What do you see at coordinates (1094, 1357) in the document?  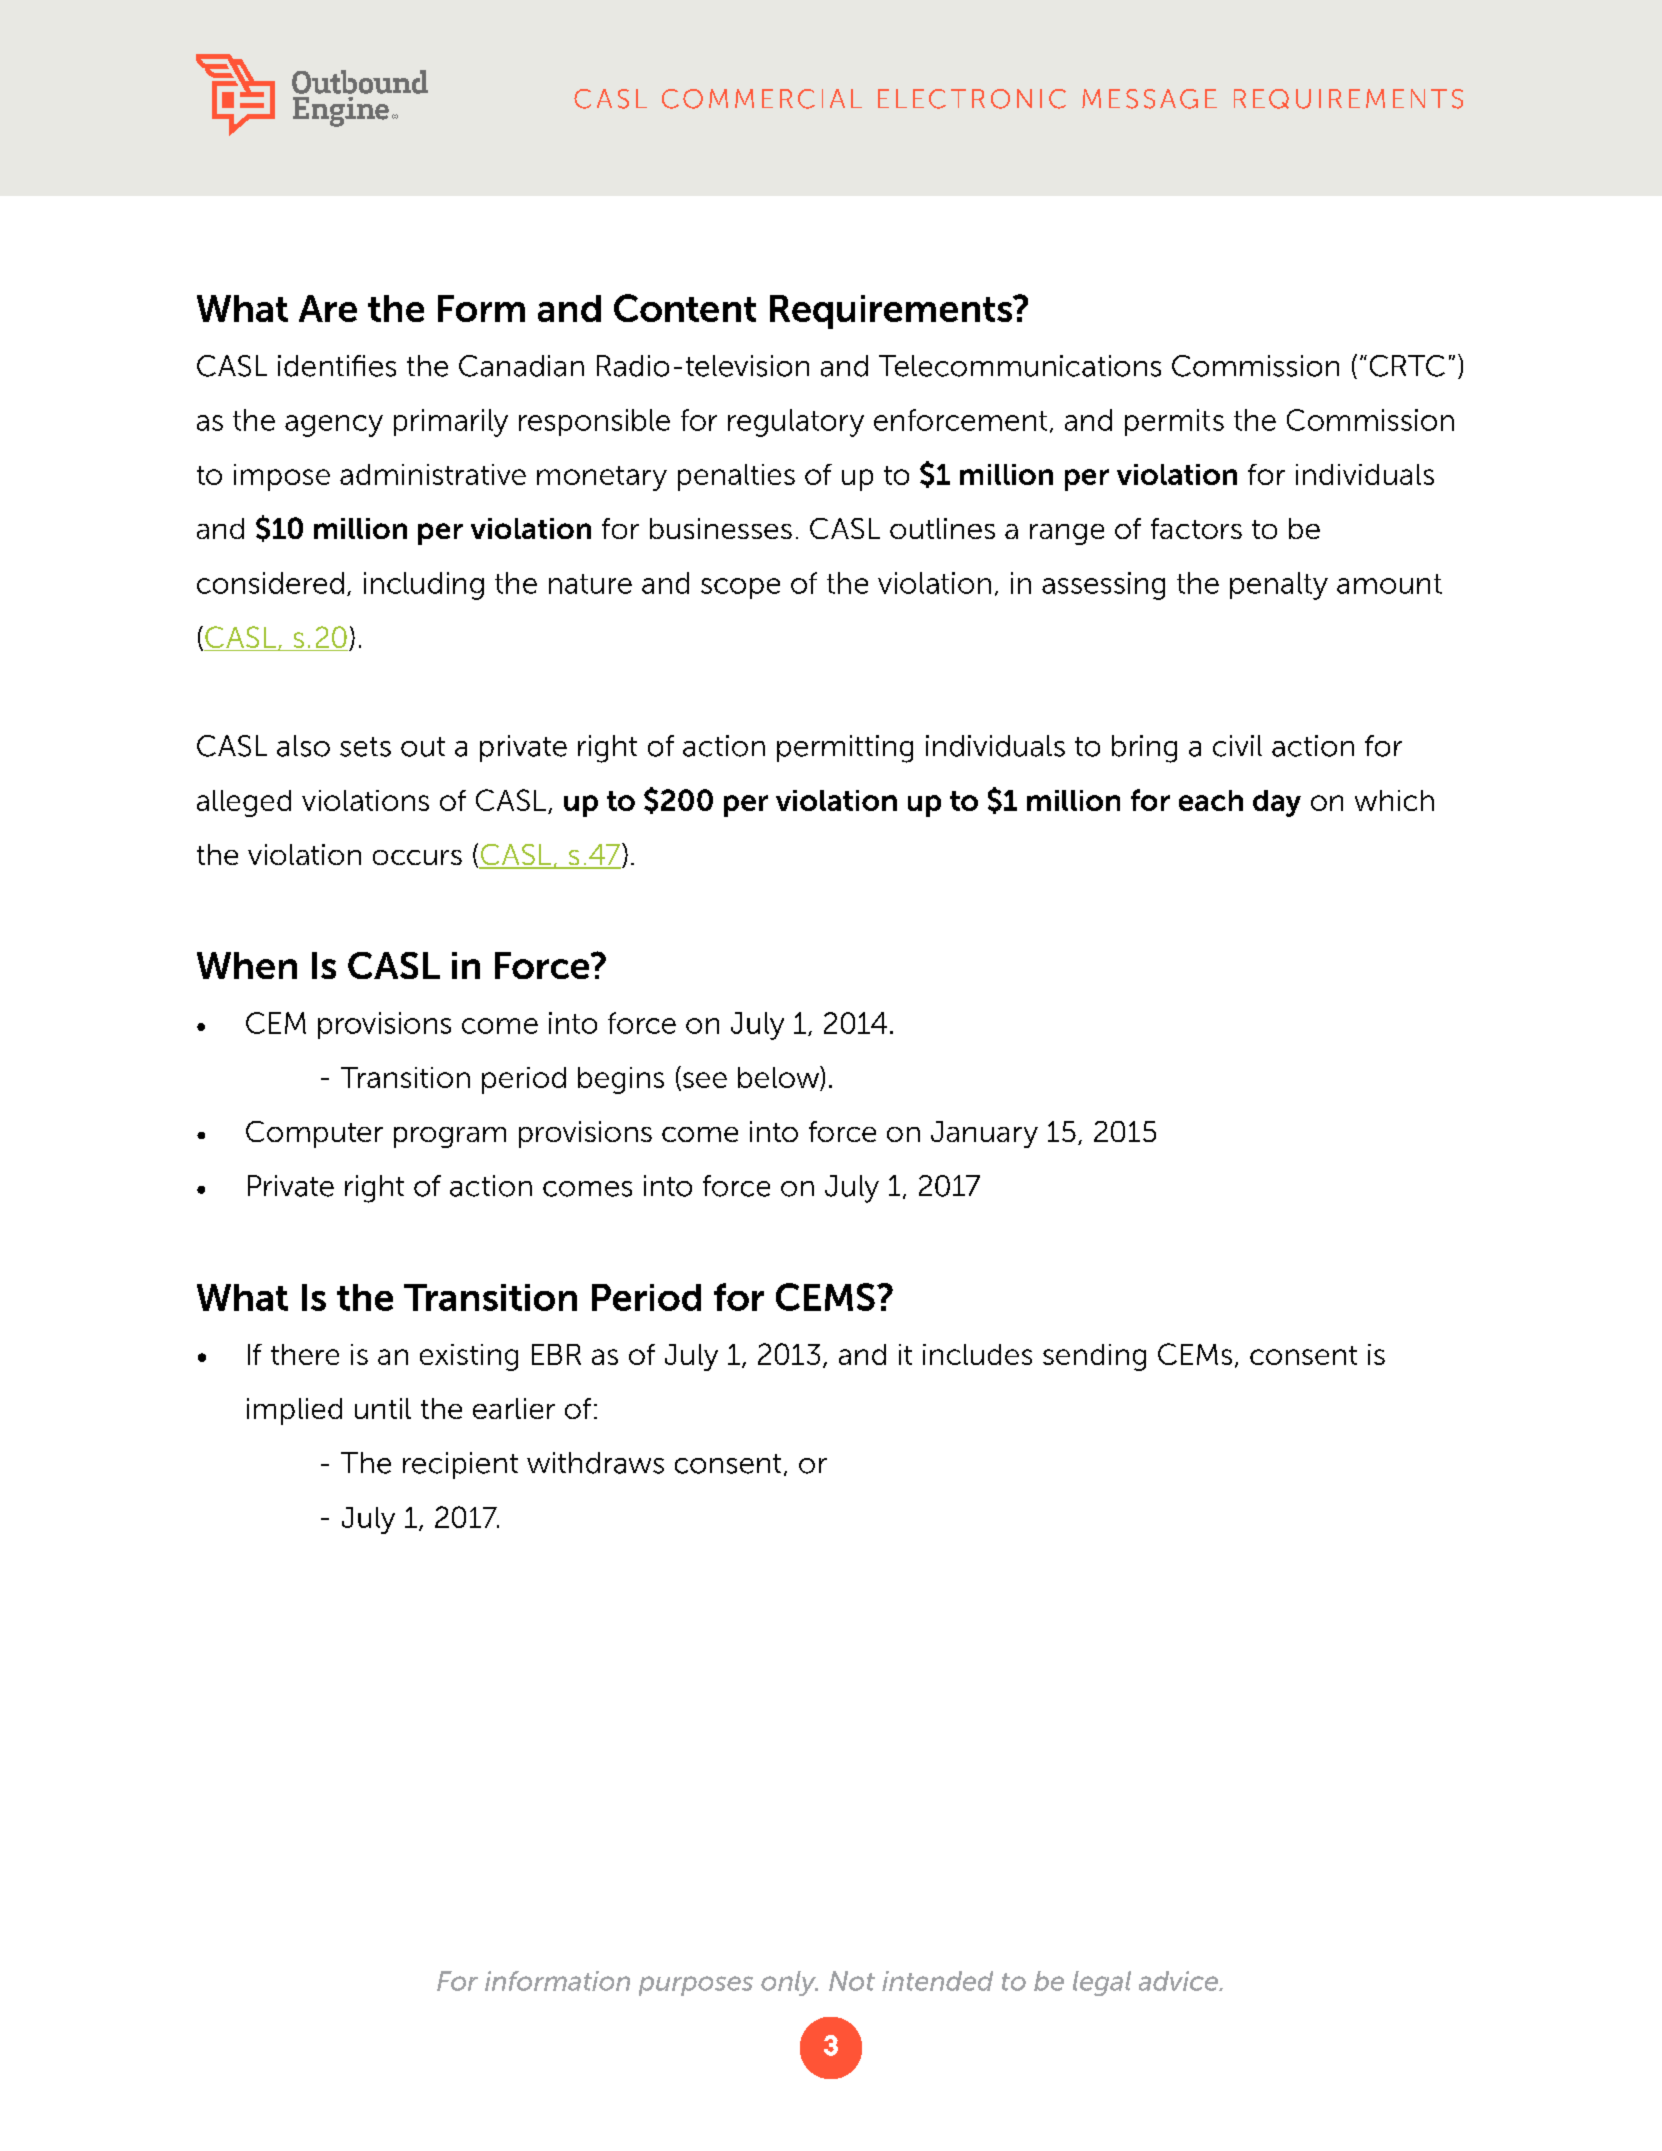 I see `sending` at bounding box center [1094, 1357].
